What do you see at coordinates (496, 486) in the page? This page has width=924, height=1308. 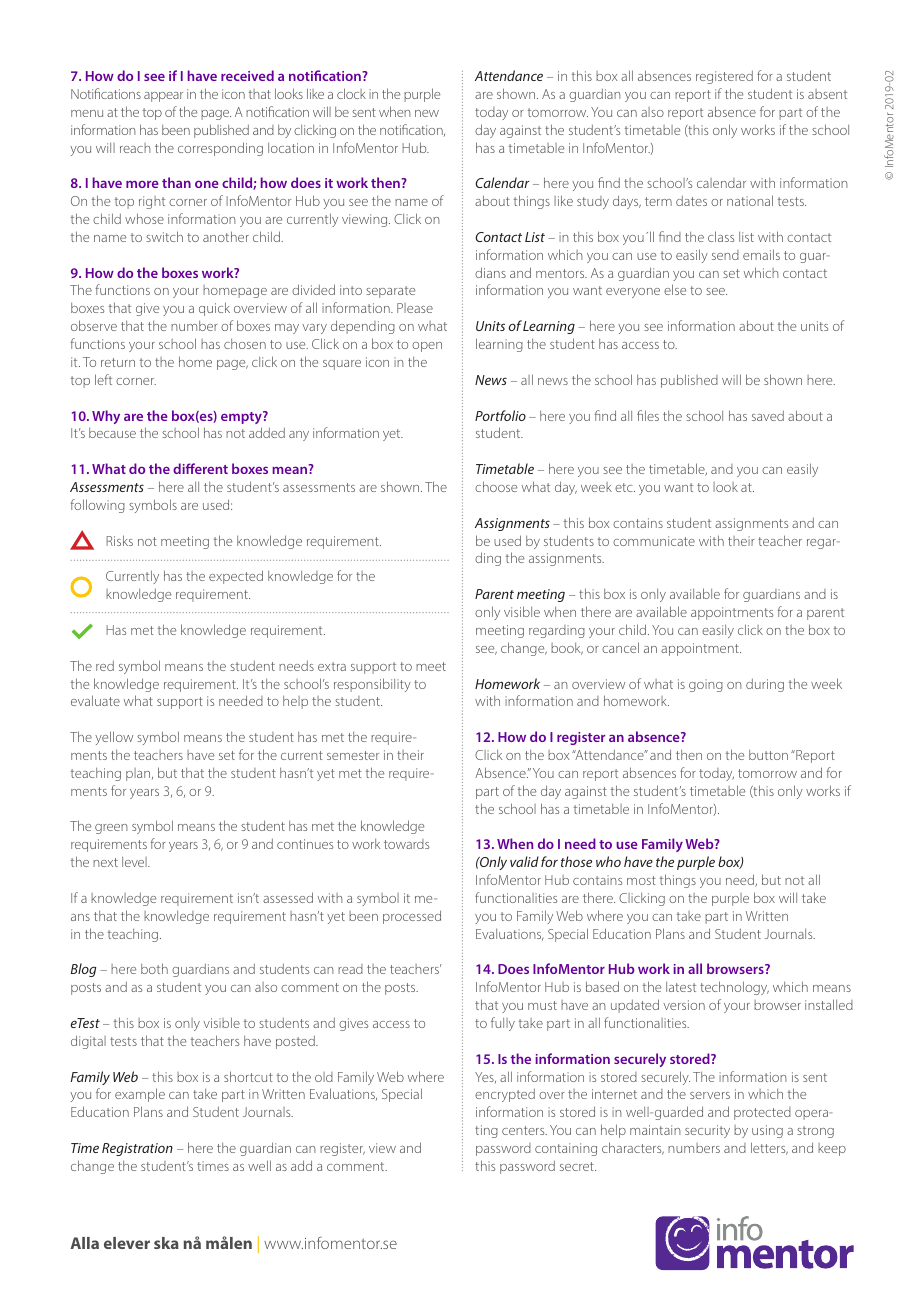 I see `choose` at bounding box center [496, 486].
